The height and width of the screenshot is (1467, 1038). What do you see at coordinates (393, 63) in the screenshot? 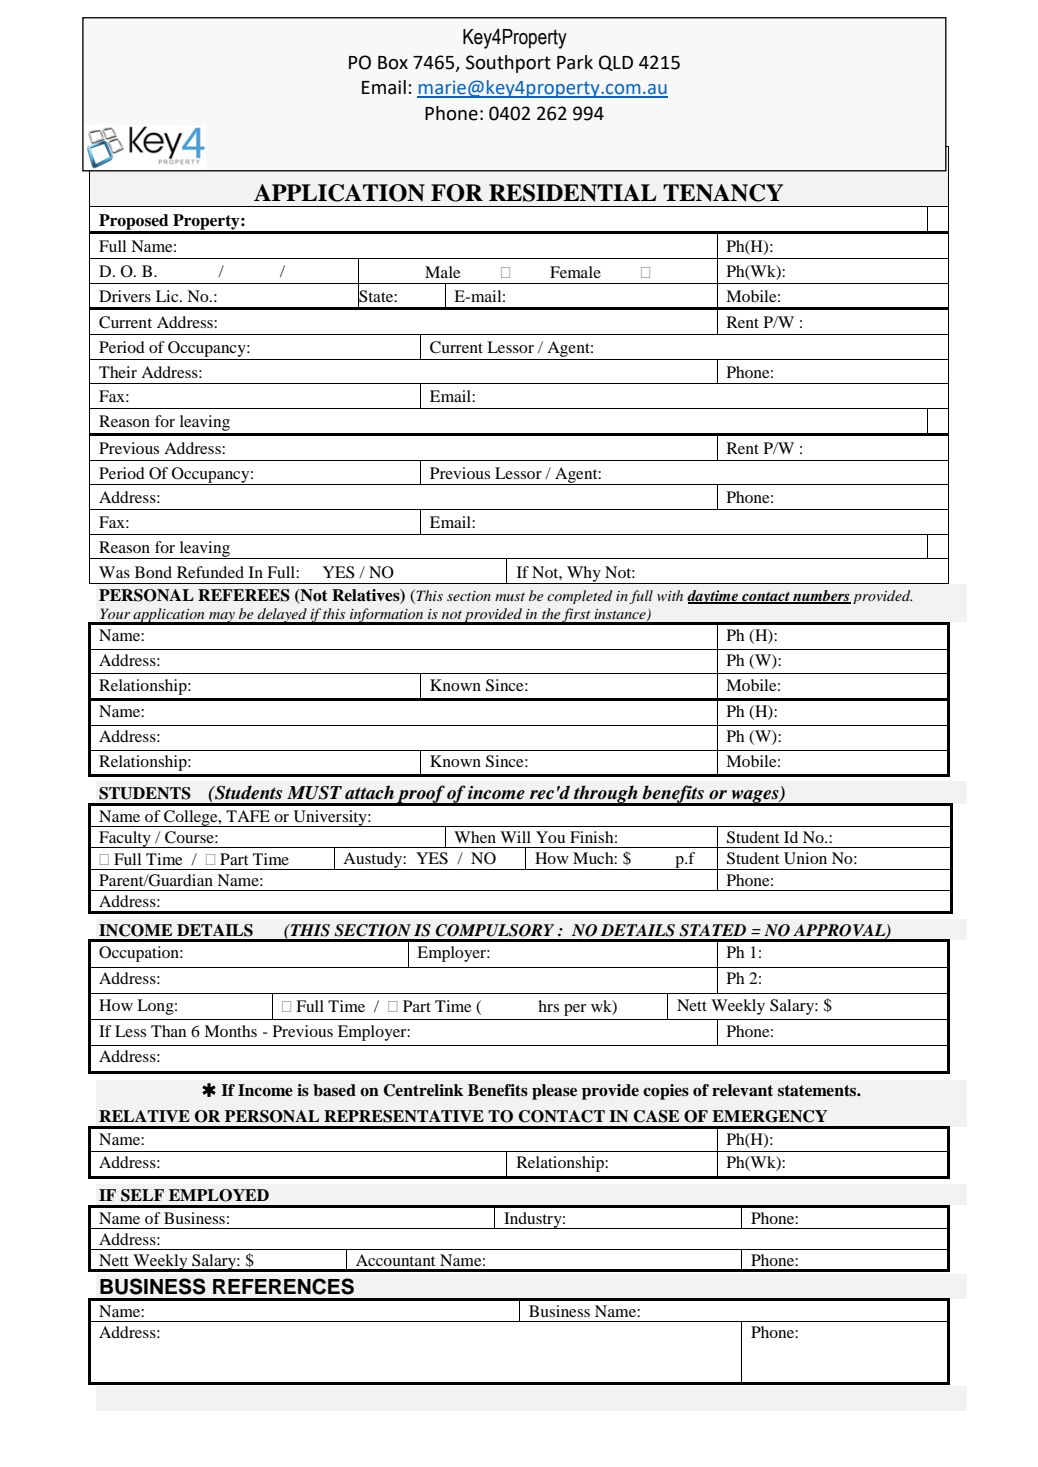
I see `Box` at bounding box center [393, 63].
